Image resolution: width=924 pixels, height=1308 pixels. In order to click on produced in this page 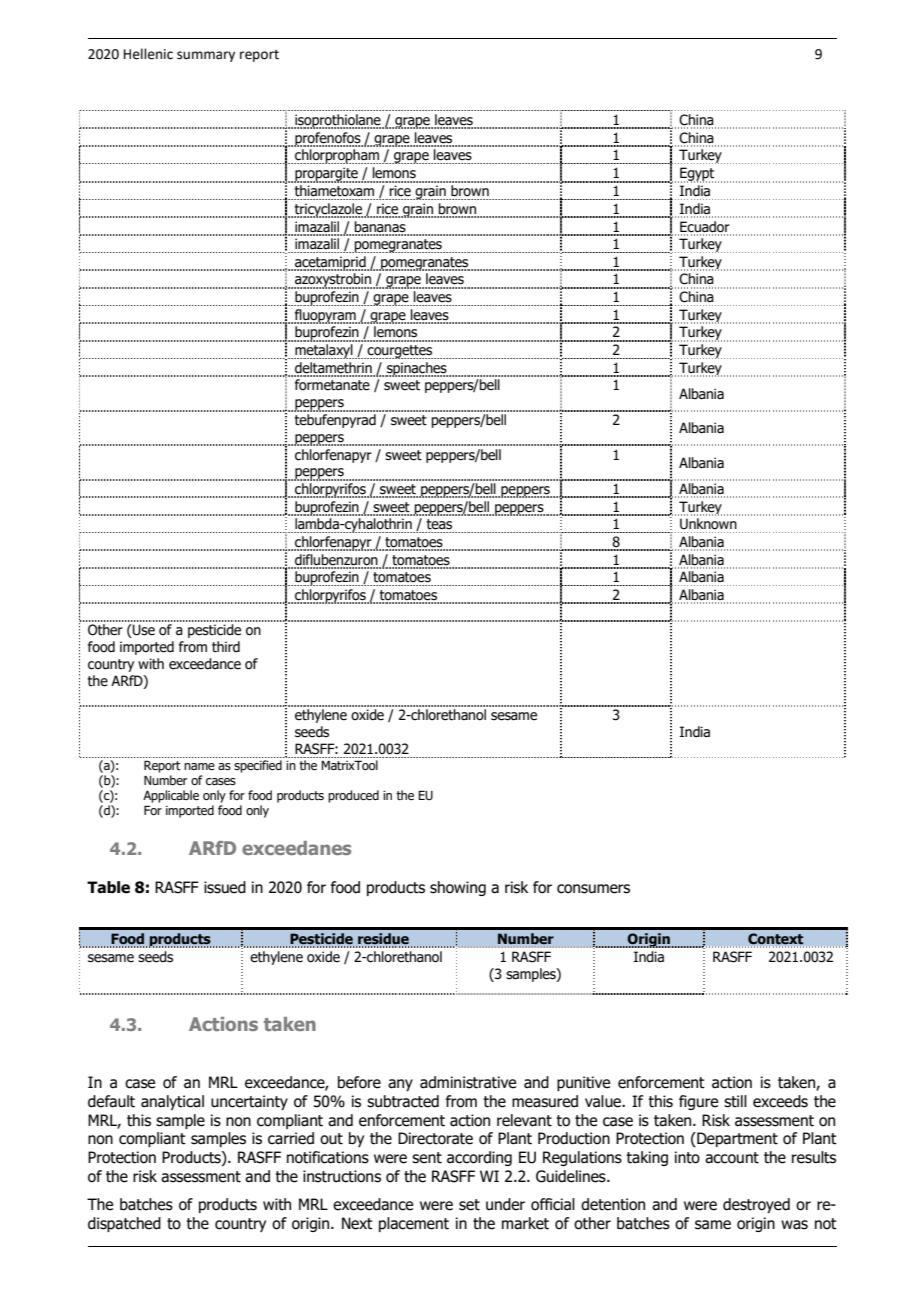, I will do `click(353, 796)`.
